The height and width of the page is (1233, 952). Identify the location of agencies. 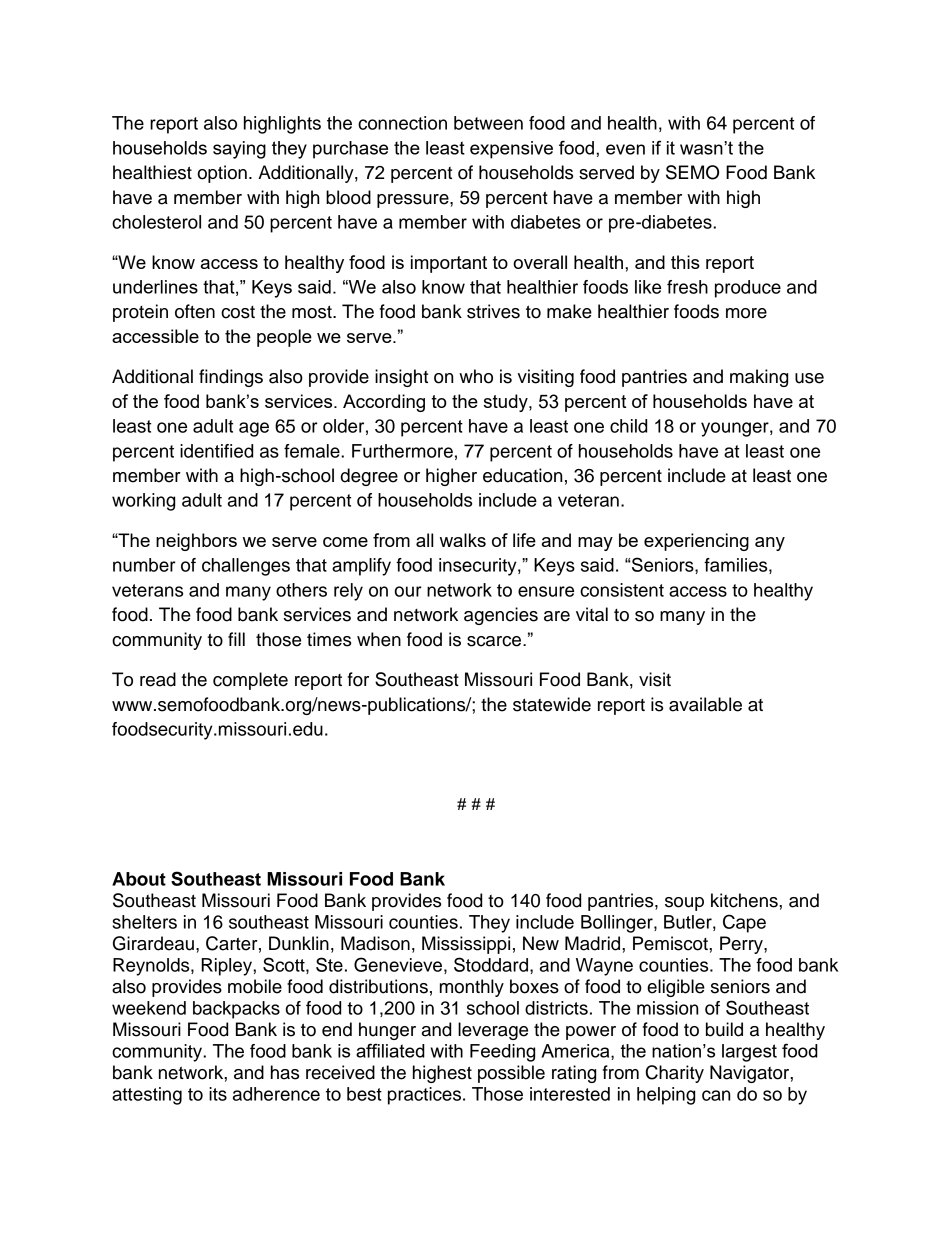
(501, 616).
